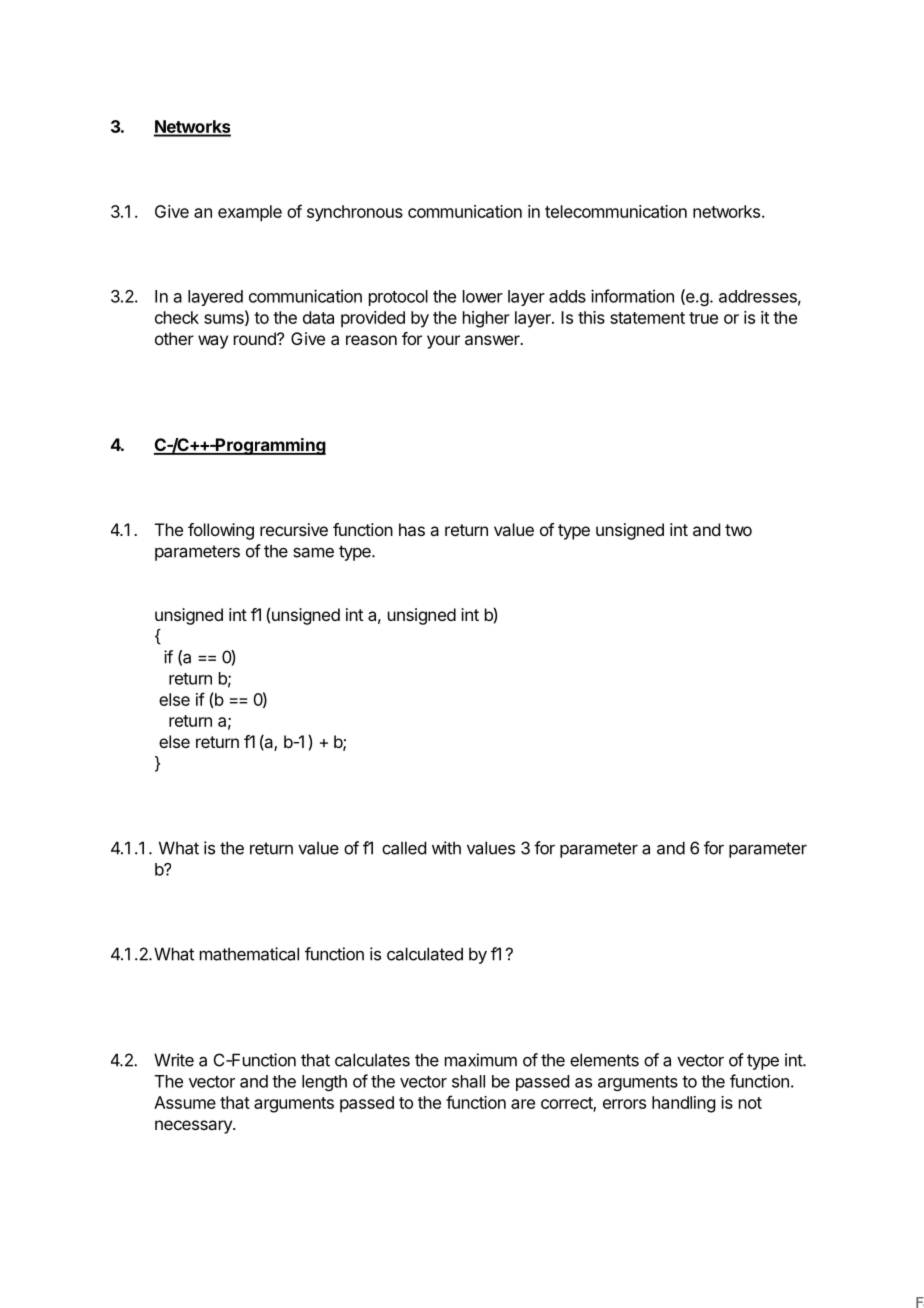 The image size is (924, 1308). What do you see at coordinates (468, 1081) in the screenshot?
I see `shall` at bounding box center [468, 1081].
